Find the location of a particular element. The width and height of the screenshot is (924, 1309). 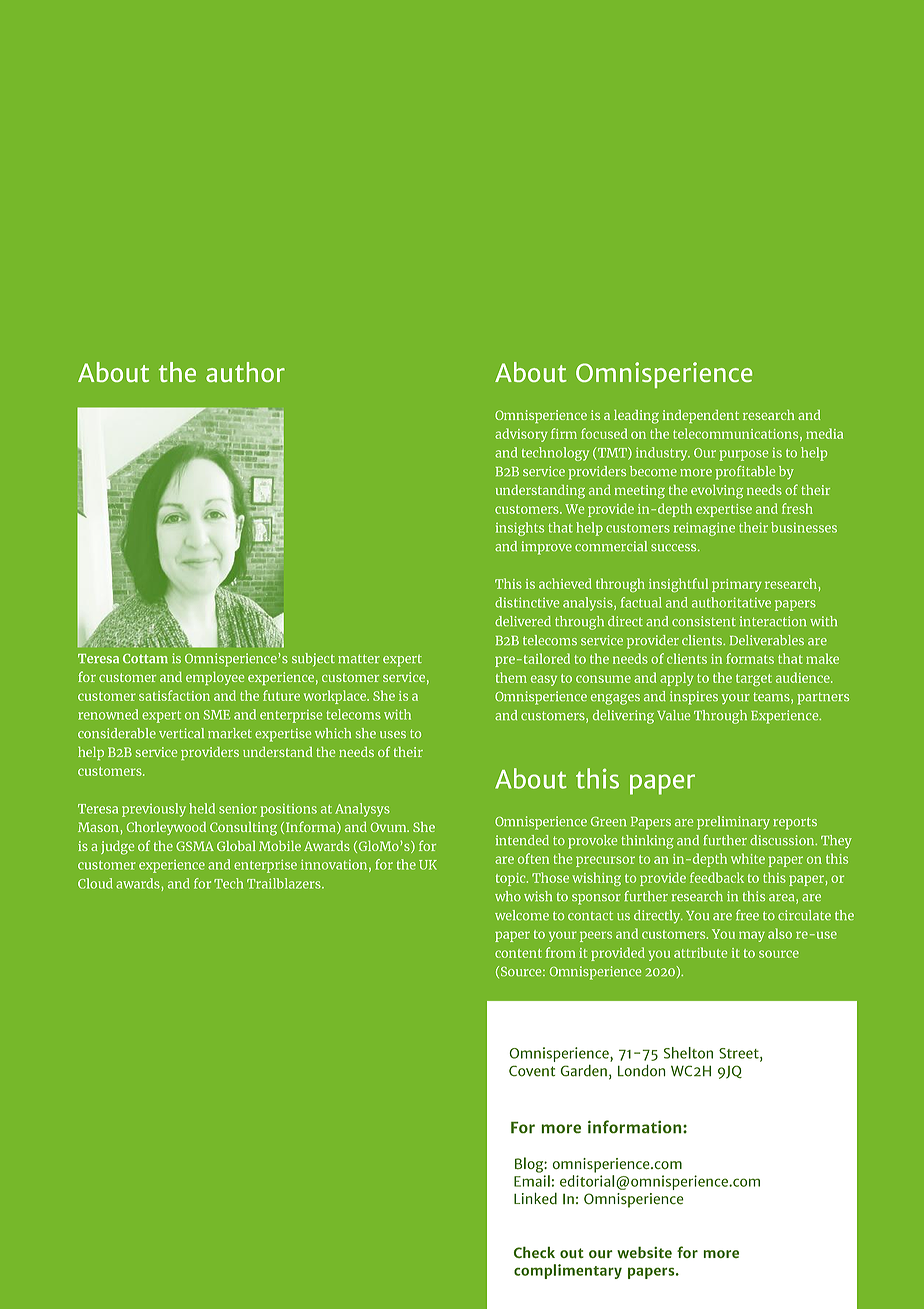

Cloud is located at coordinates (95, 883).
